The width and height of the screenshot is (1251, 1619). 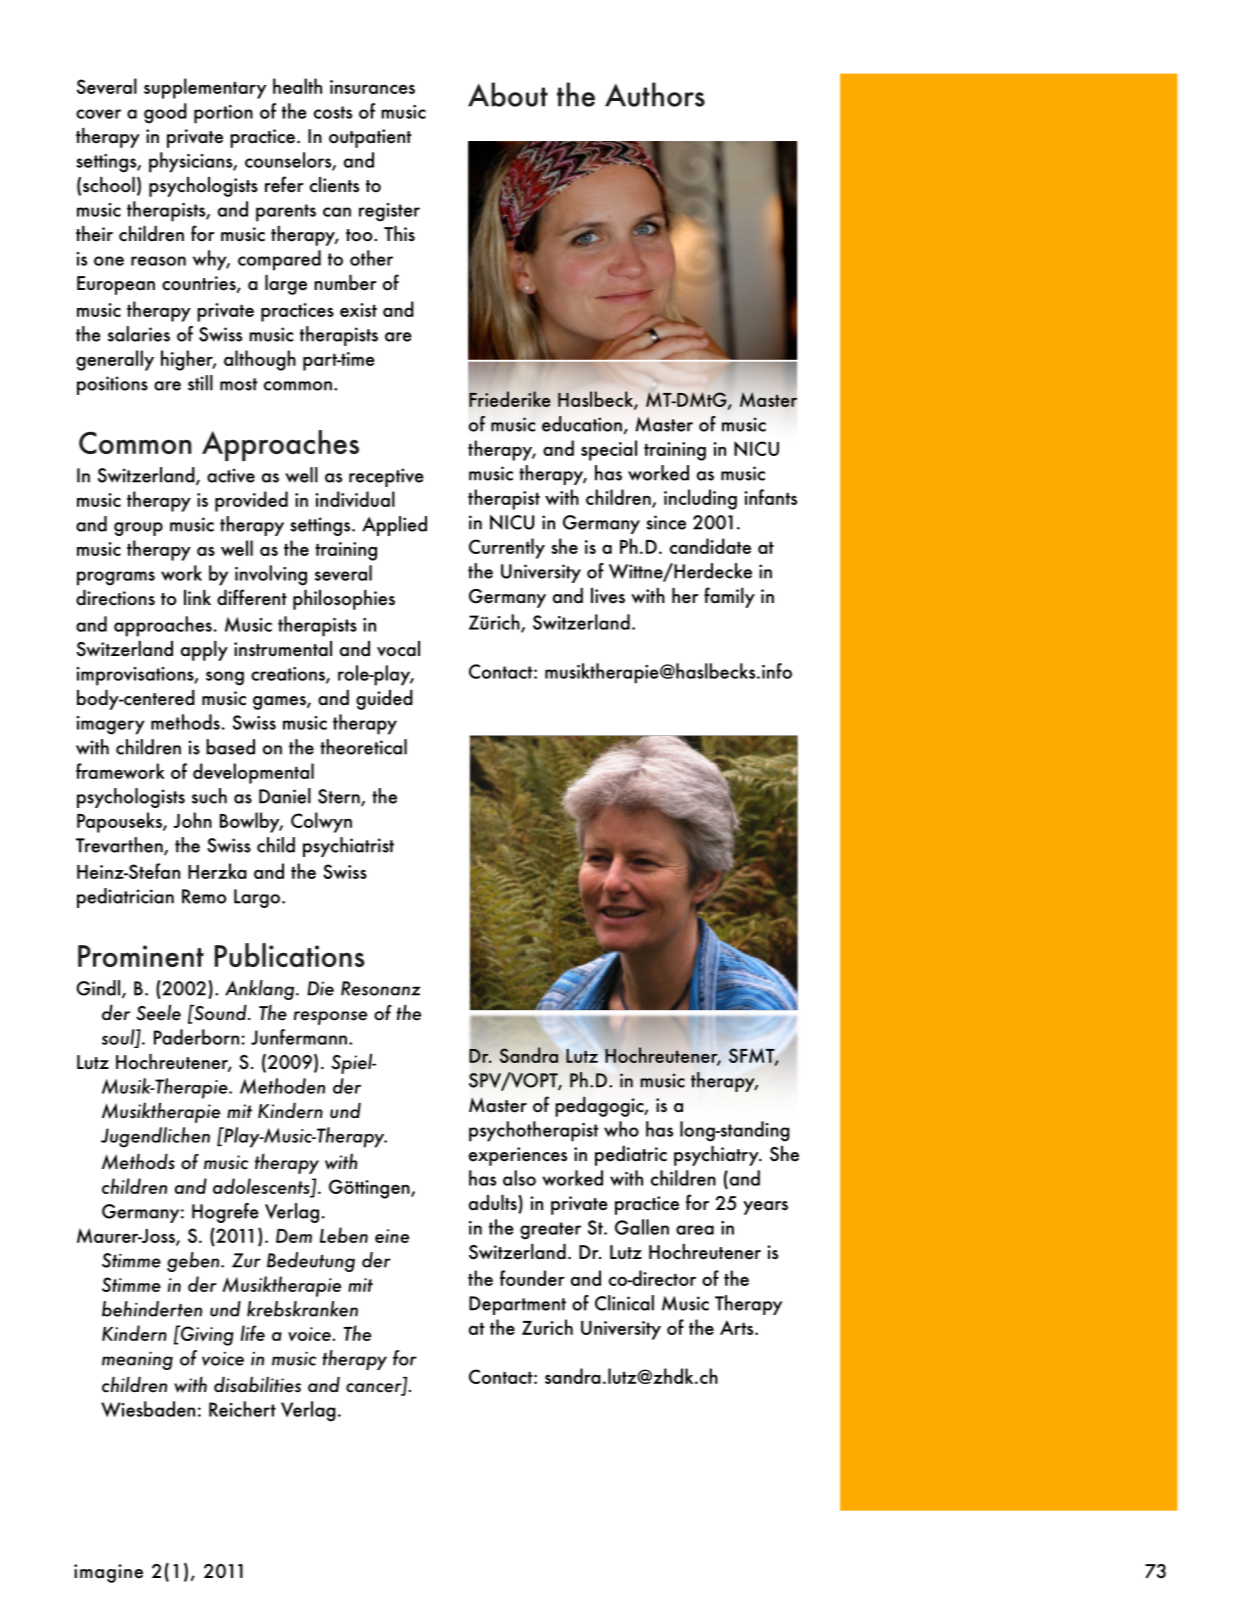 What do you see at coordinates (108, 1573) in the screenshot?
I see `imagine` at bounding box center [108, 1573].
